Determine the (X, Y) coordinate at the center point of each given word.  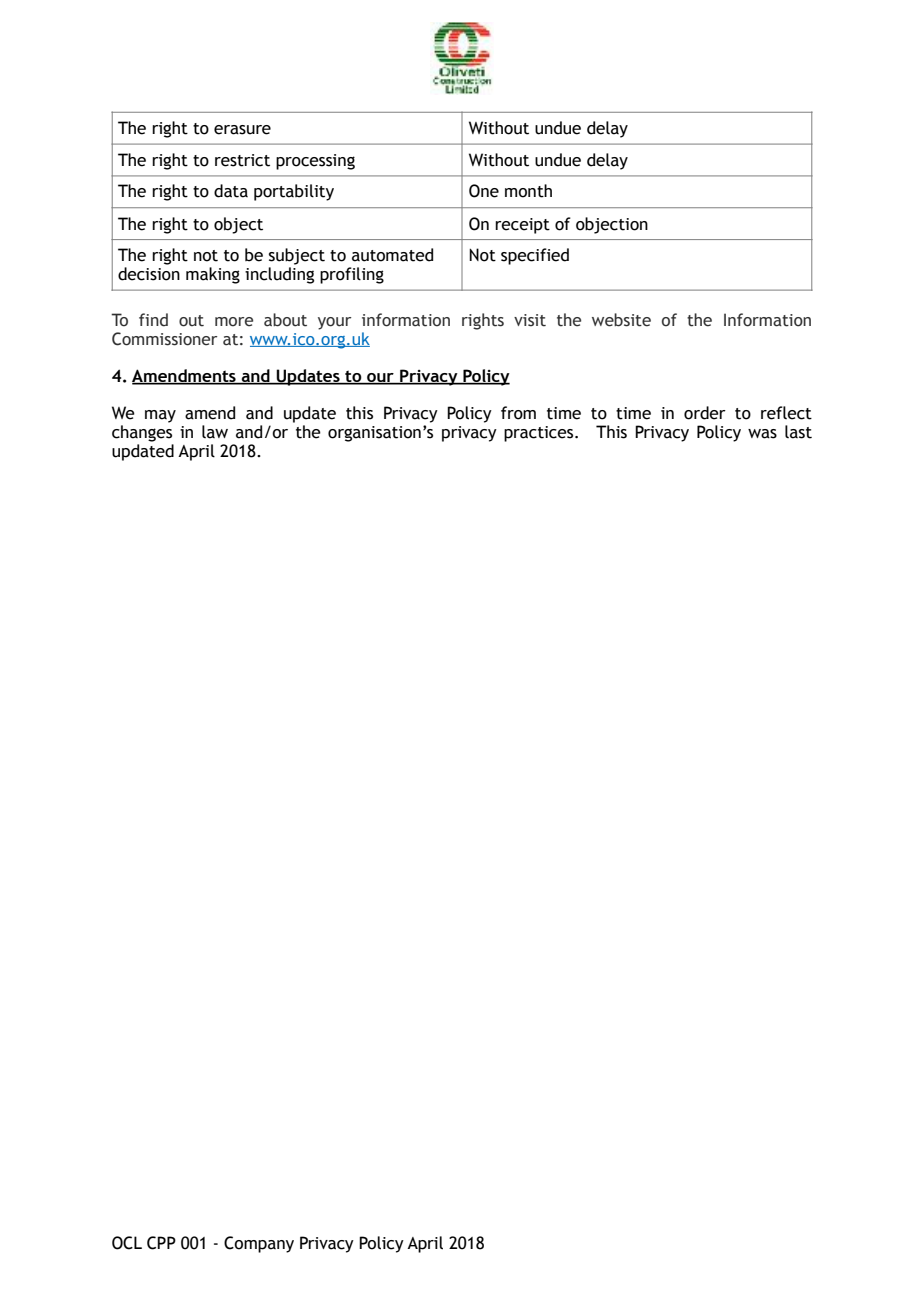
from (518, 413)
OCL (127, 1243)
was (762, 434)
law (215, 432)
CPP (161, 1243)
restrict (242, 160)
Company (259, 1244)
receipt (522, 226)
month (528, 191)
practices (540, 434)
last (798, 432)
